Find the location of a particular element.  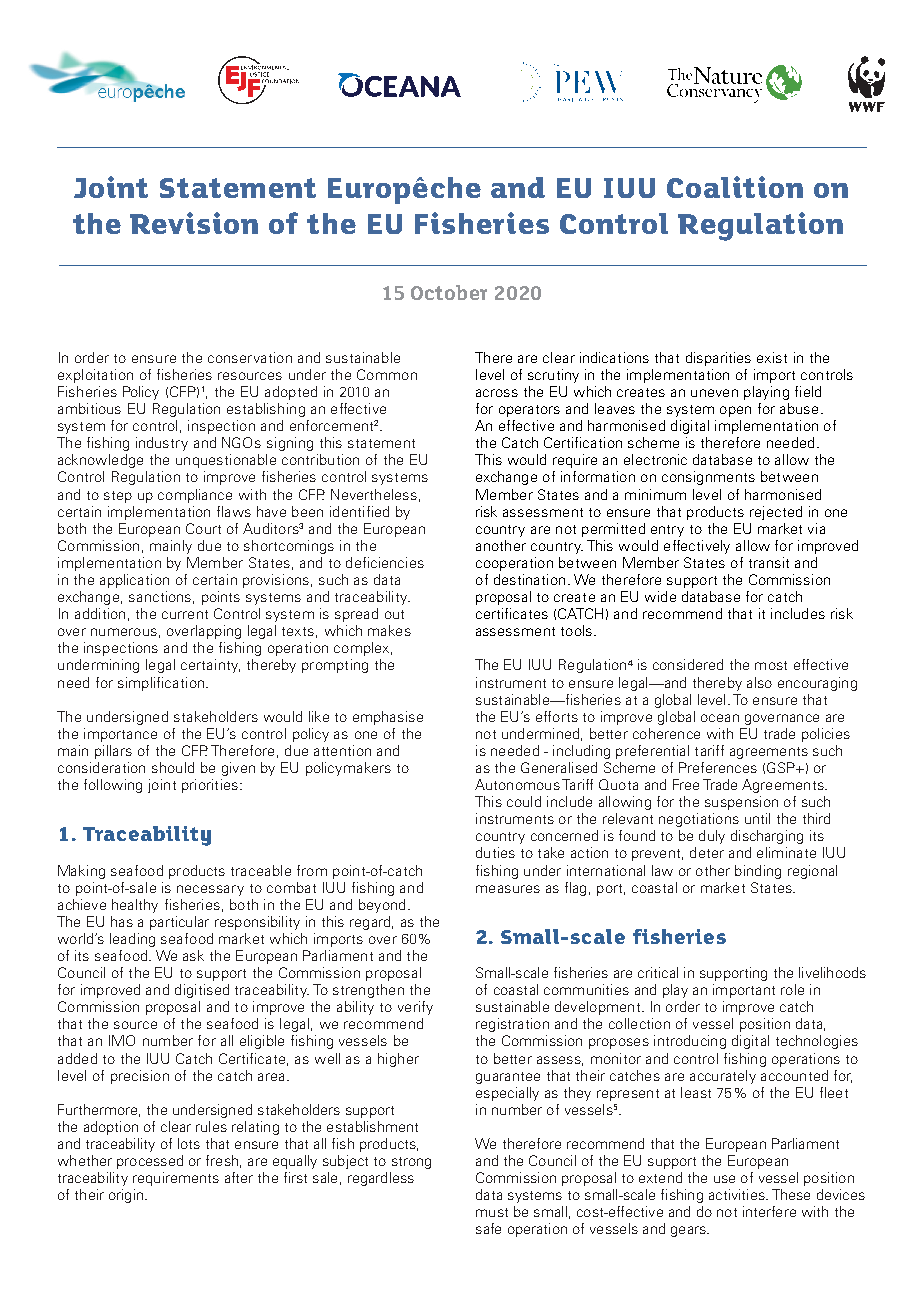

ocean is located at coordinates (720, 718).
